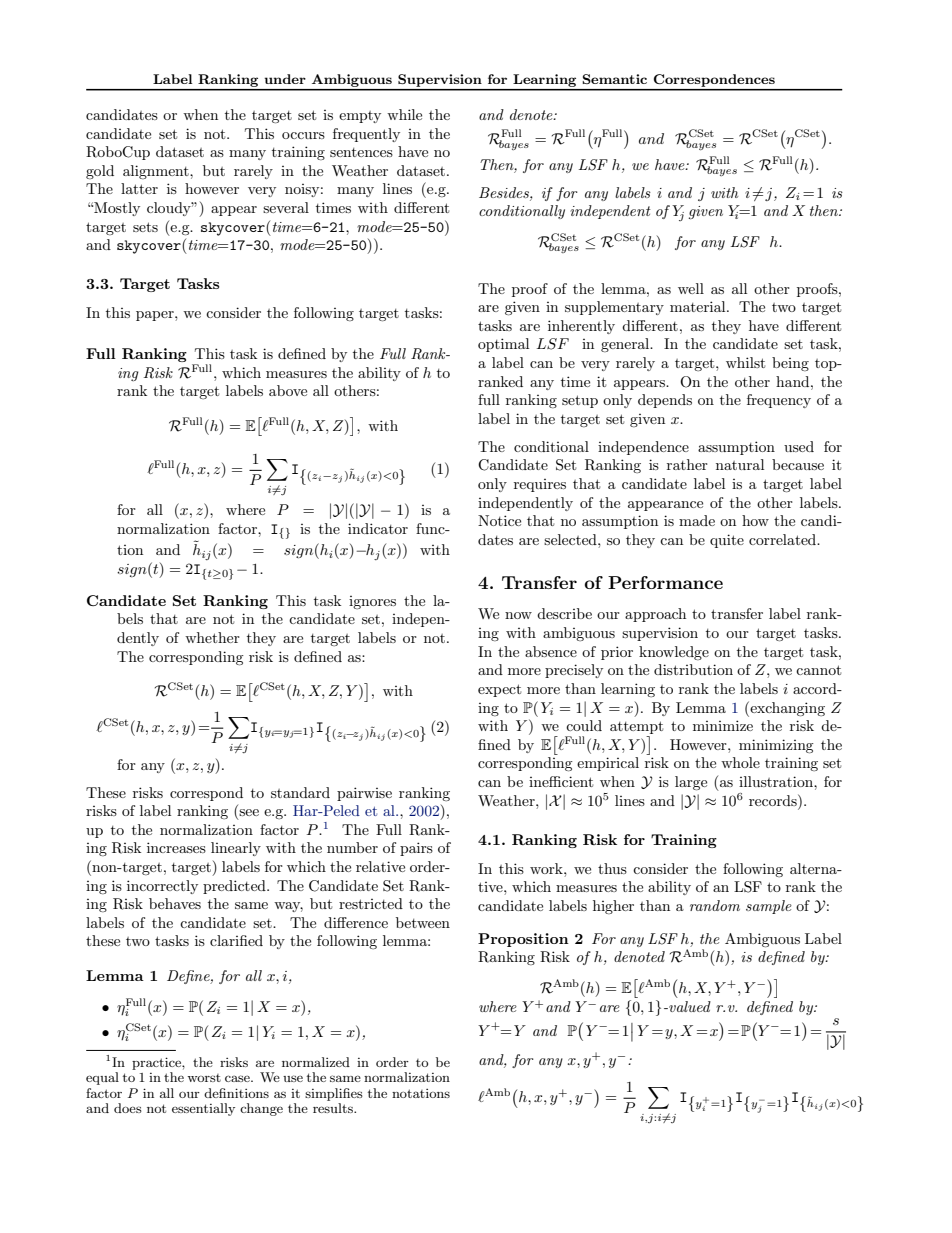 The image size is (952, 1233). Describe the element at coordinates (614, 79) in the screenshot. I see `Semantic` at that location.
